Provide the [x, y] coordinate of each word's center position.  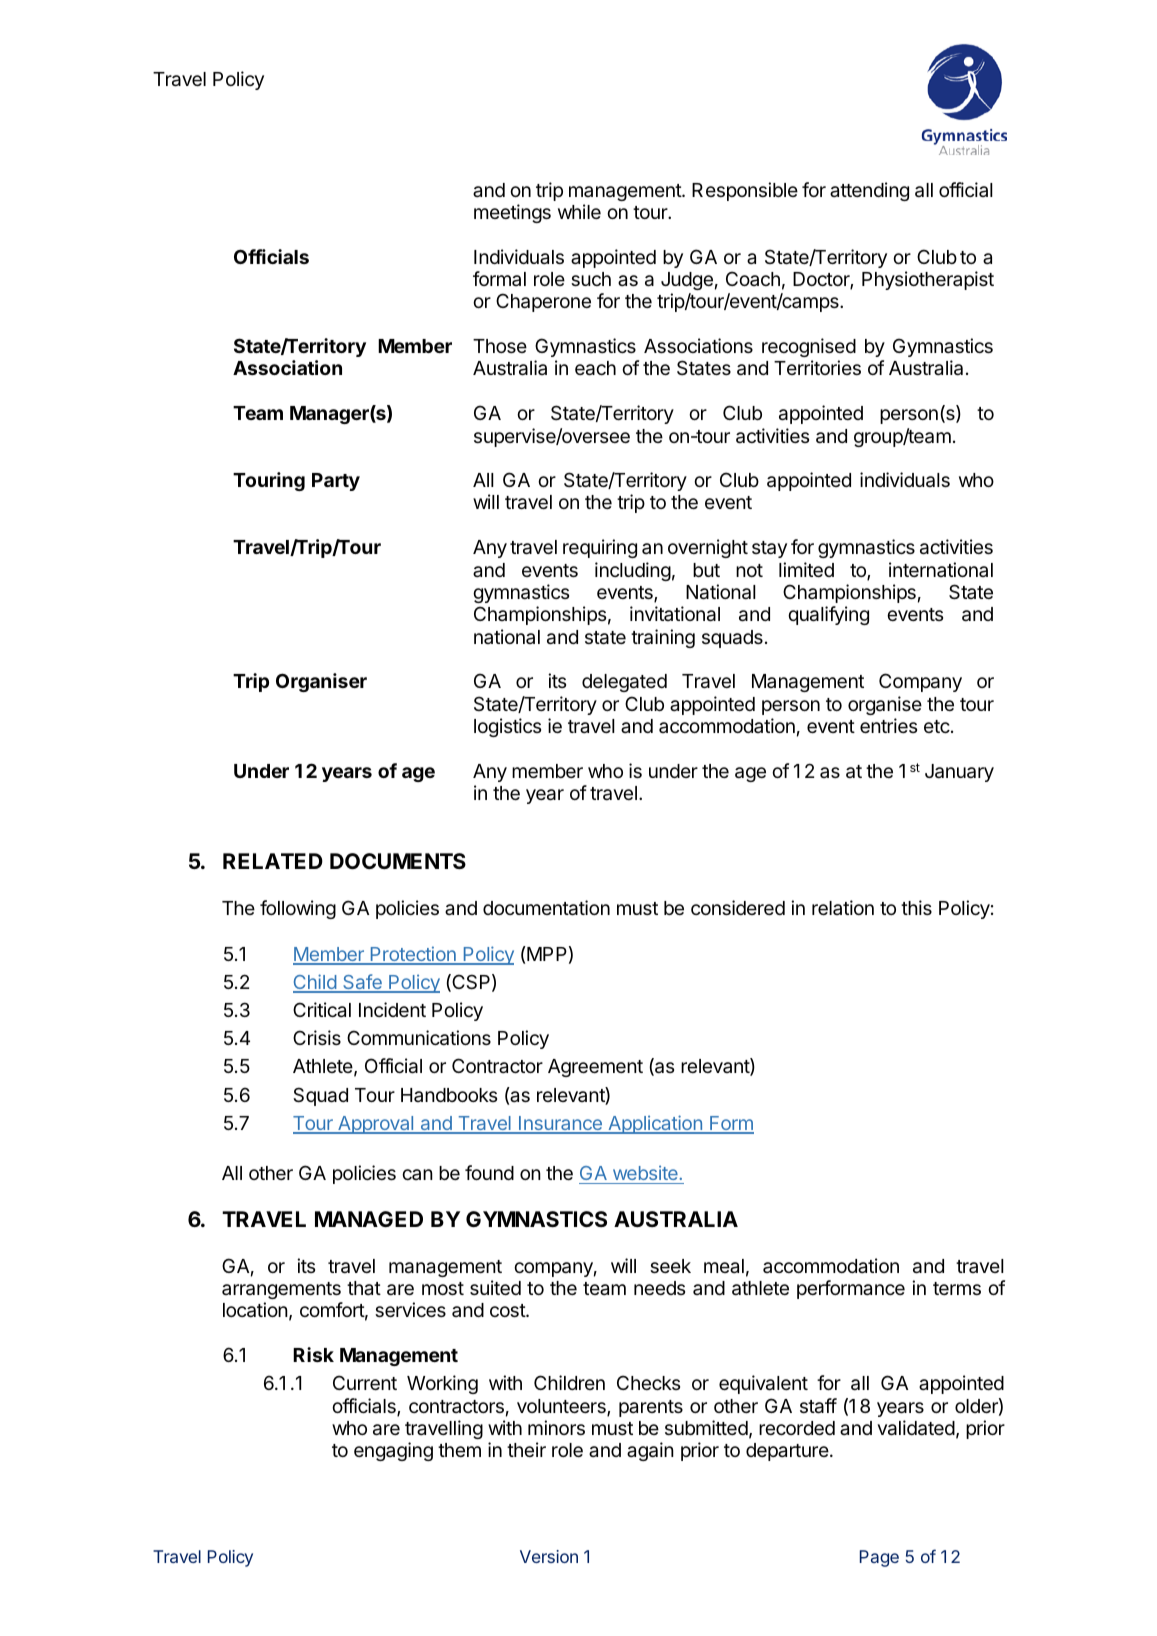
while [579, 211]
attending [869, 191]
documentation [546, 908]
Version [549, 1556]
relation [843, 907]
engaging [393, 1451]
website [645, 1172]
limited [806, 569]
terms [957, 1288]
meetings [512, 213]
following [298, 909]
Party [336, 482]
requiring [600, 548]
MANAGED [369, 1219]
